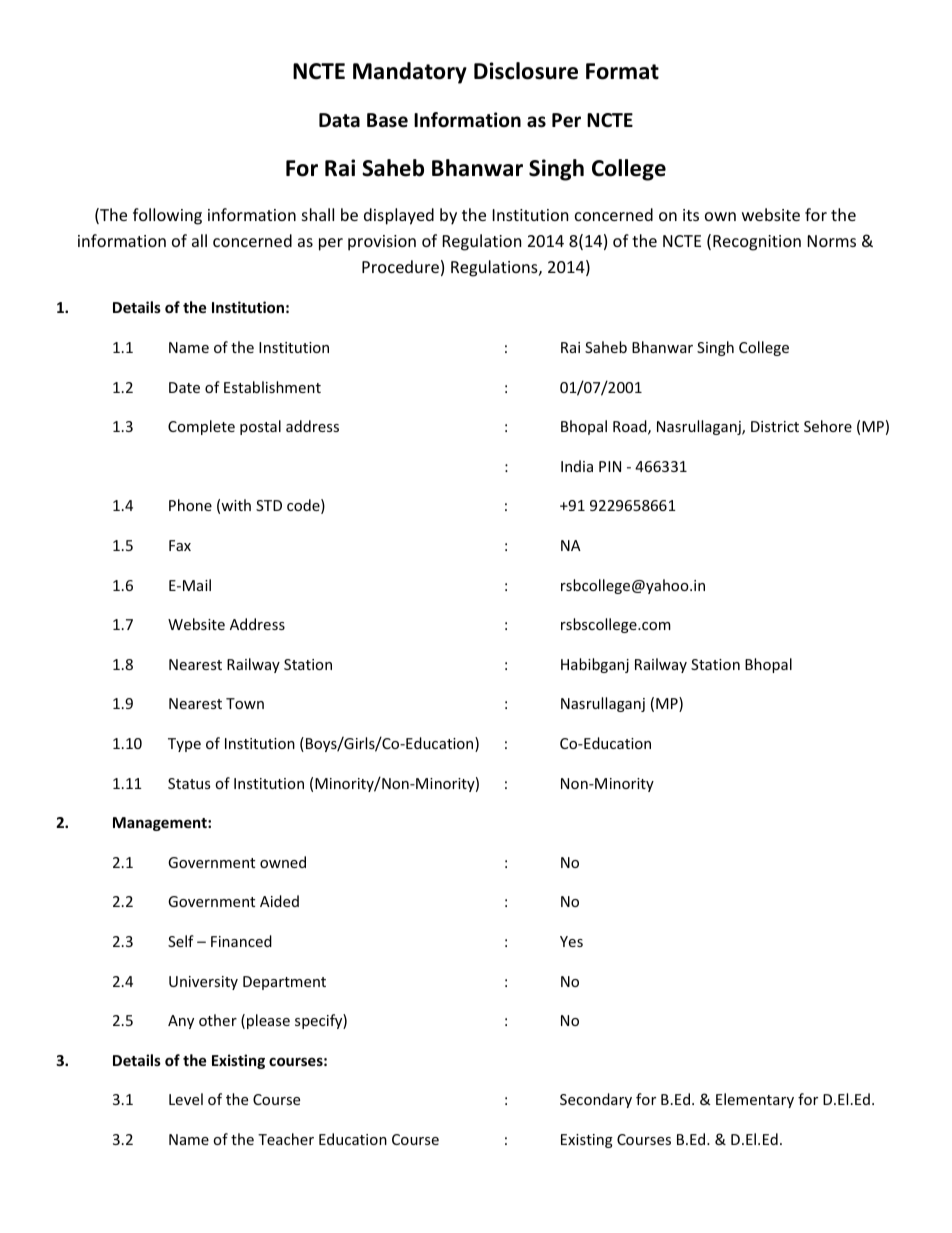  What do you see at coordinates (691, 215) in the page?
I see `its` at bounding box center [691, 215].
